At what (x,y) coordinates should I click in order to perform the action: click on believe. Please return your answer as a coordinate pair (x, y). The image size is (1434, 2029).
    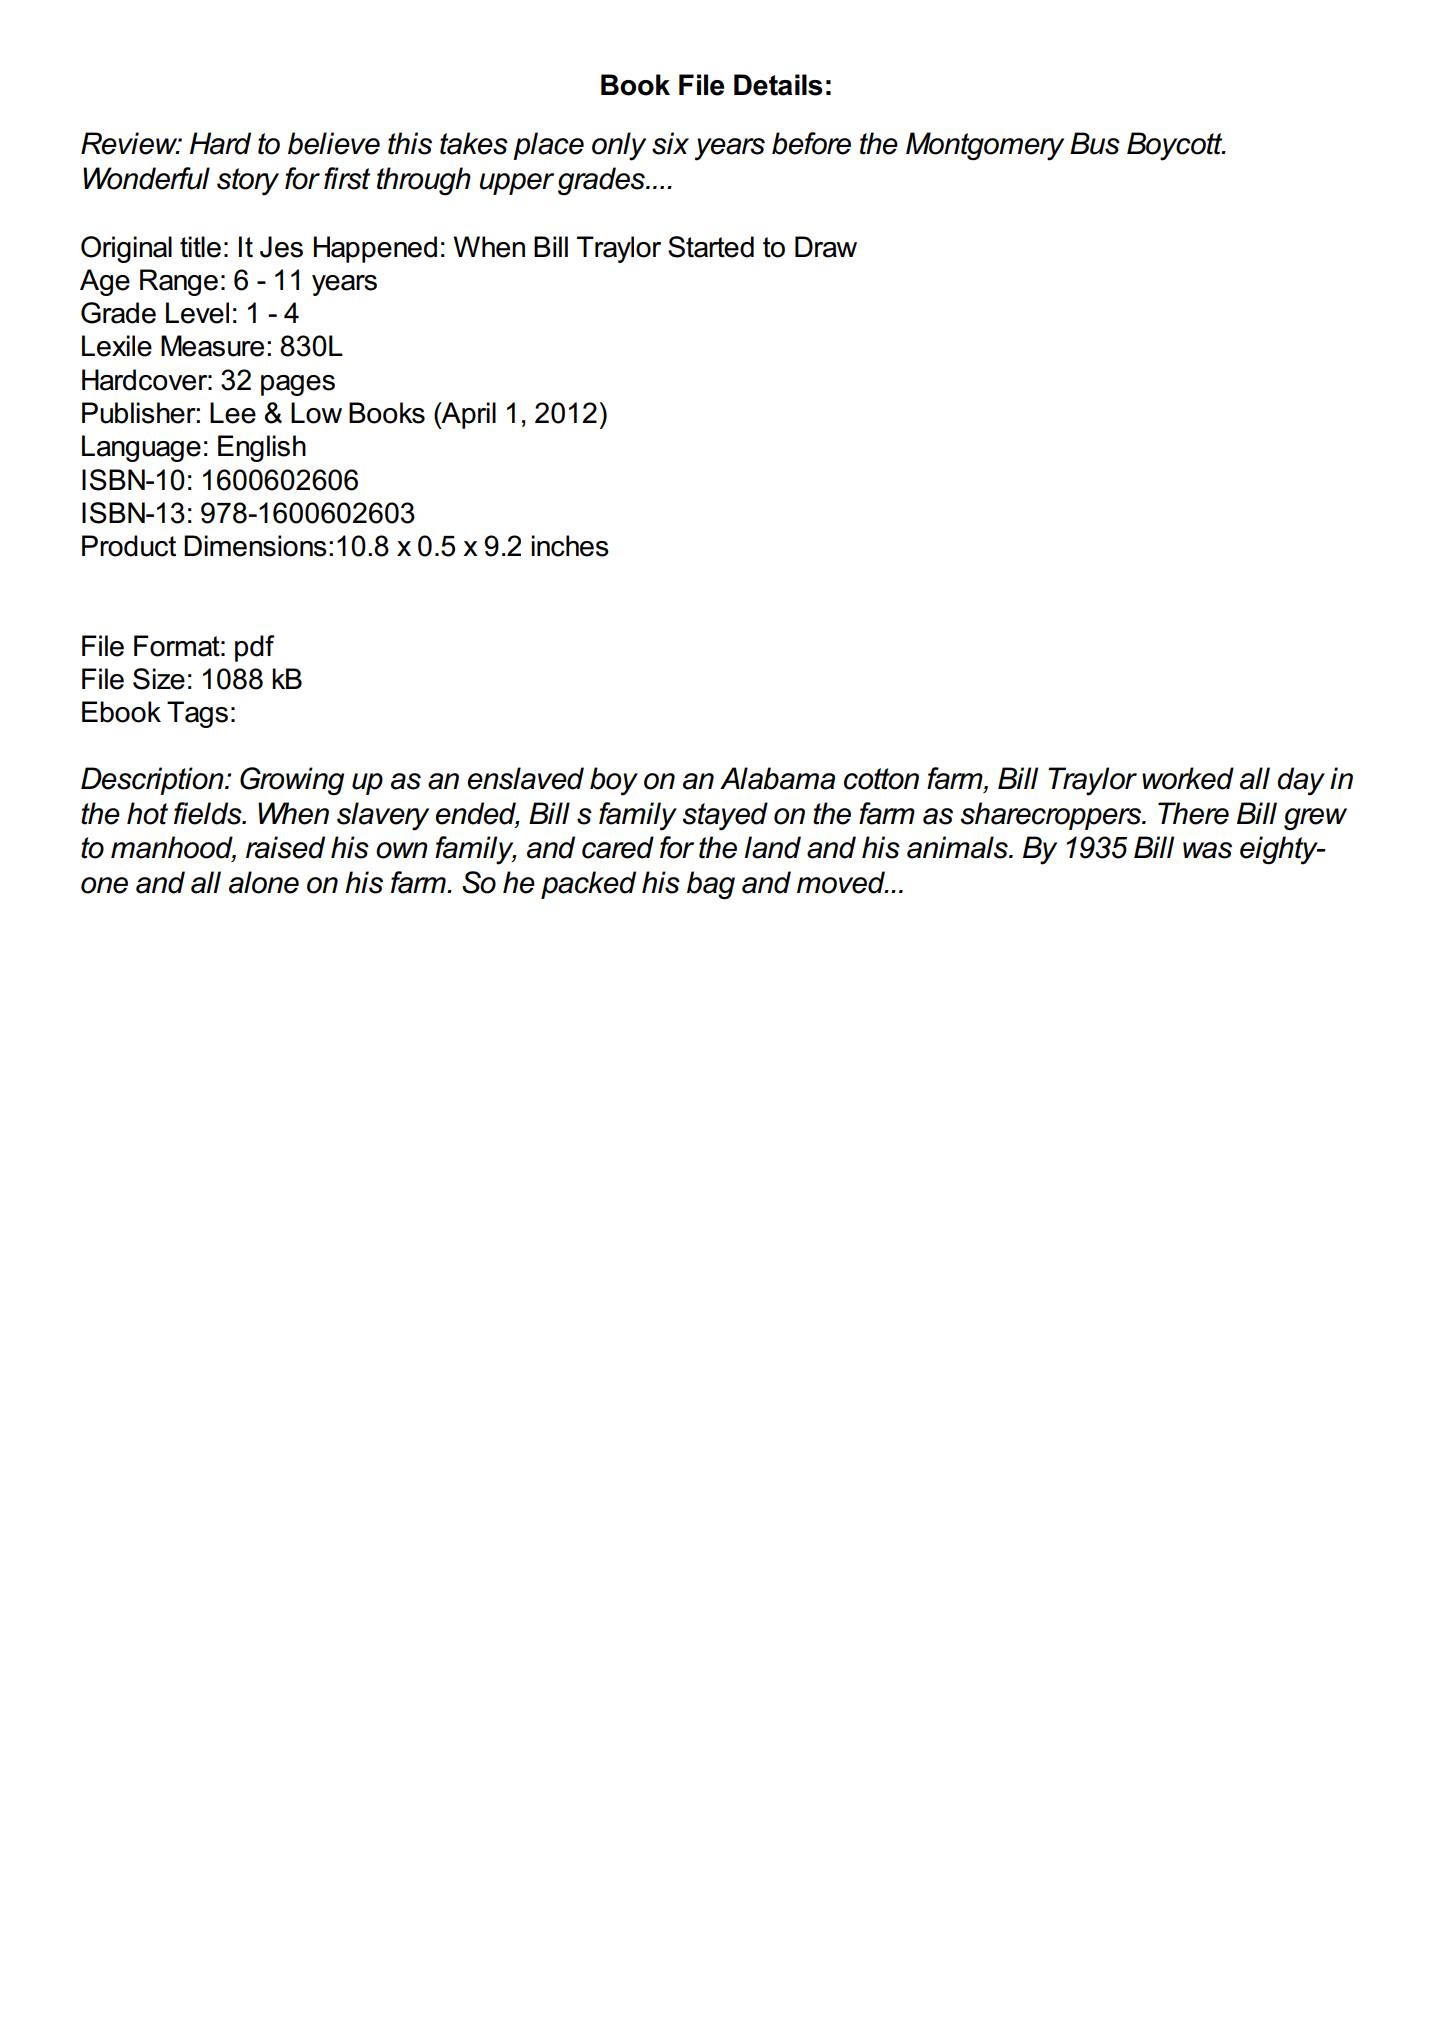
    Looking at the image, I should click on (334, 143).
